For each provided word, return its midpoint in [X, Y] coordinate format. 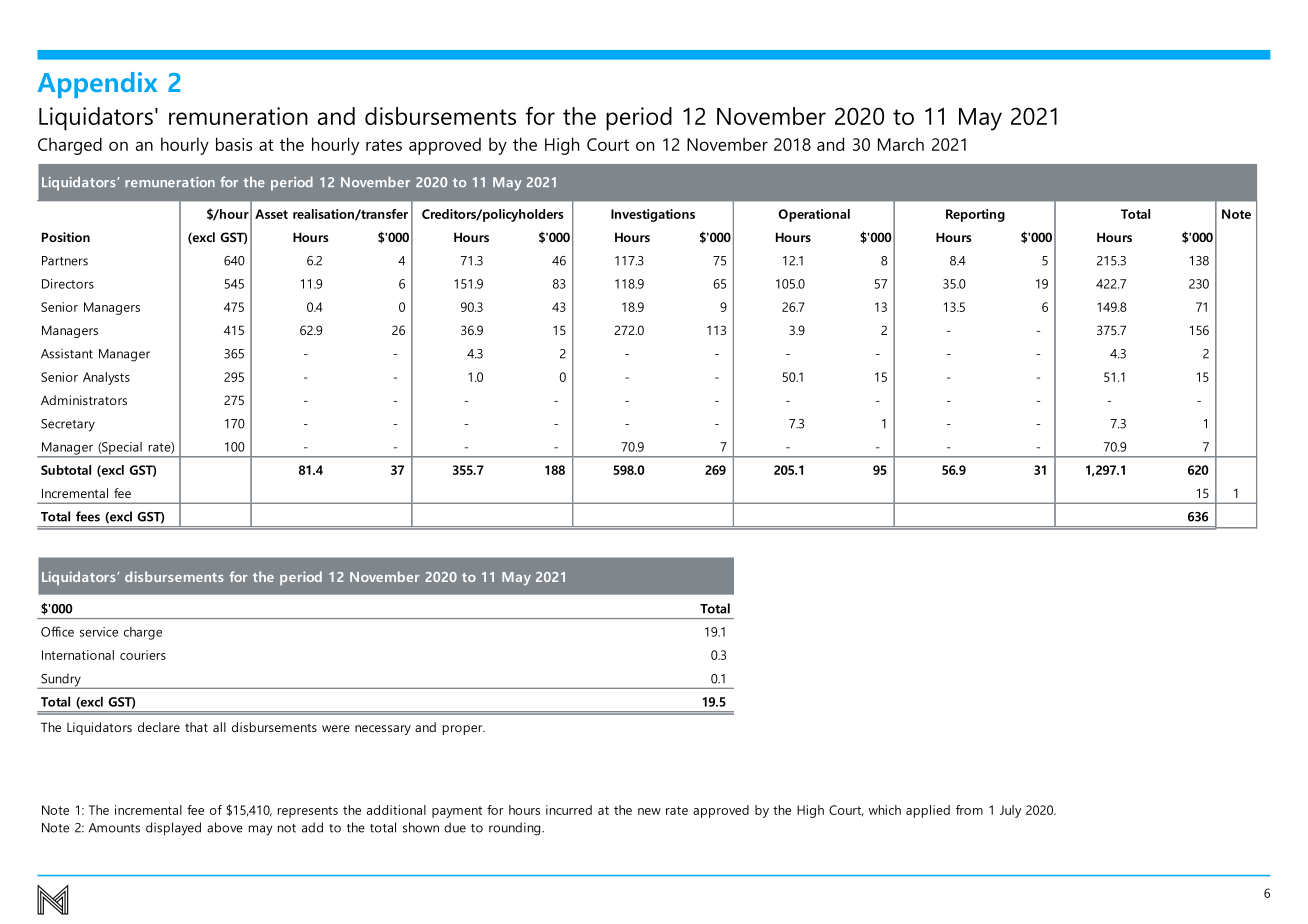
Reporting [975, 215]
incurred [569, 810]
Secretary [68, 425]
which [885, 810]
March [901, 144]
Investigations [653, 215]
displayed [173, 829]
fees [88, 516]
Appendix [97, 85]
